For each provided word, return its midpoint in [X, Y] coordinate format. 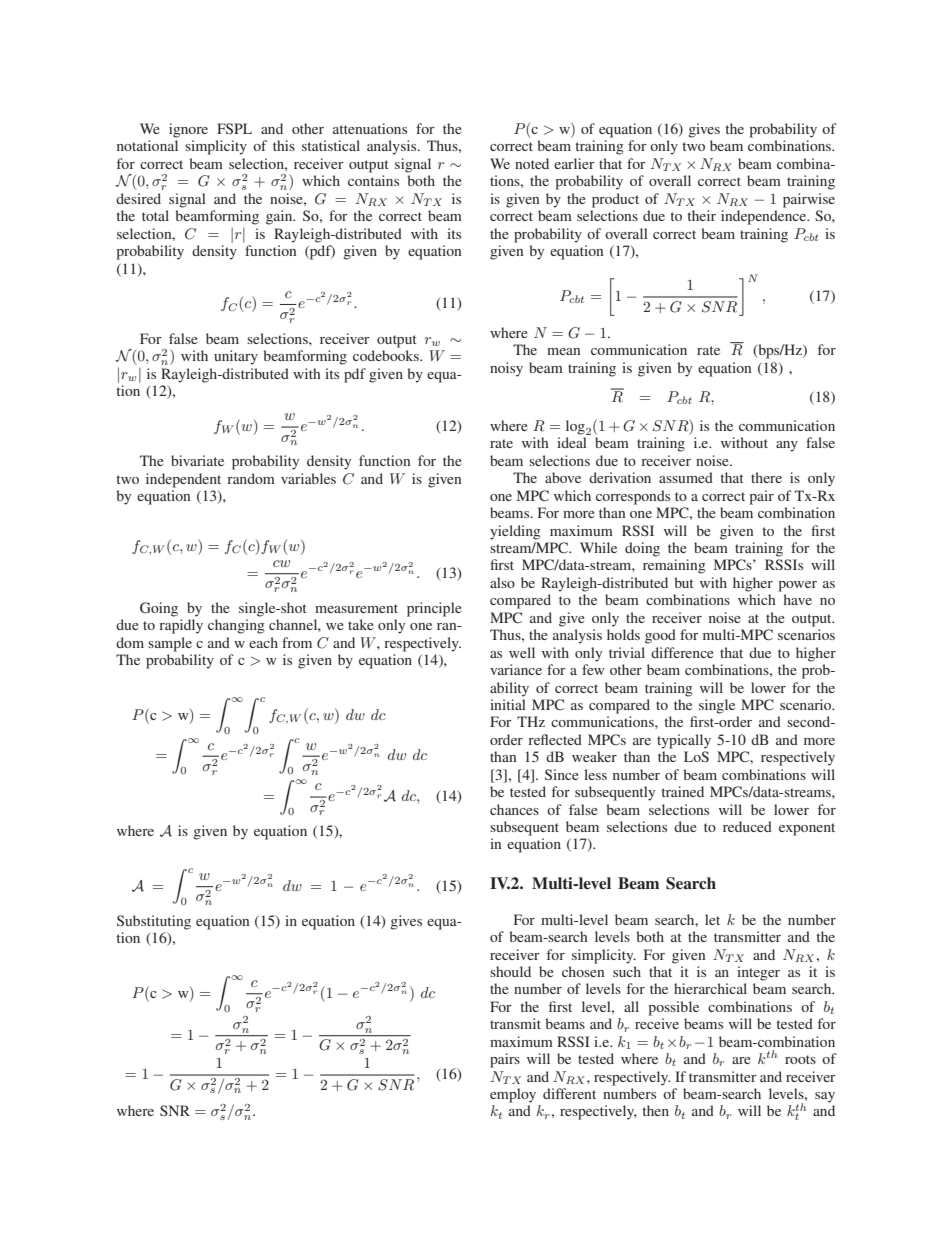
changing [236, 626]
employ [513, 1095]
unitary [236, 357]
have [798, 599]
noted [532, 163]
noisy [506, 369]
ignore [188, 130]
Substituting [154, 922]
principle [434, 609]
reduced [747, 826]
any [787, 446]
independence [765, 217]
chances [514, 809]
